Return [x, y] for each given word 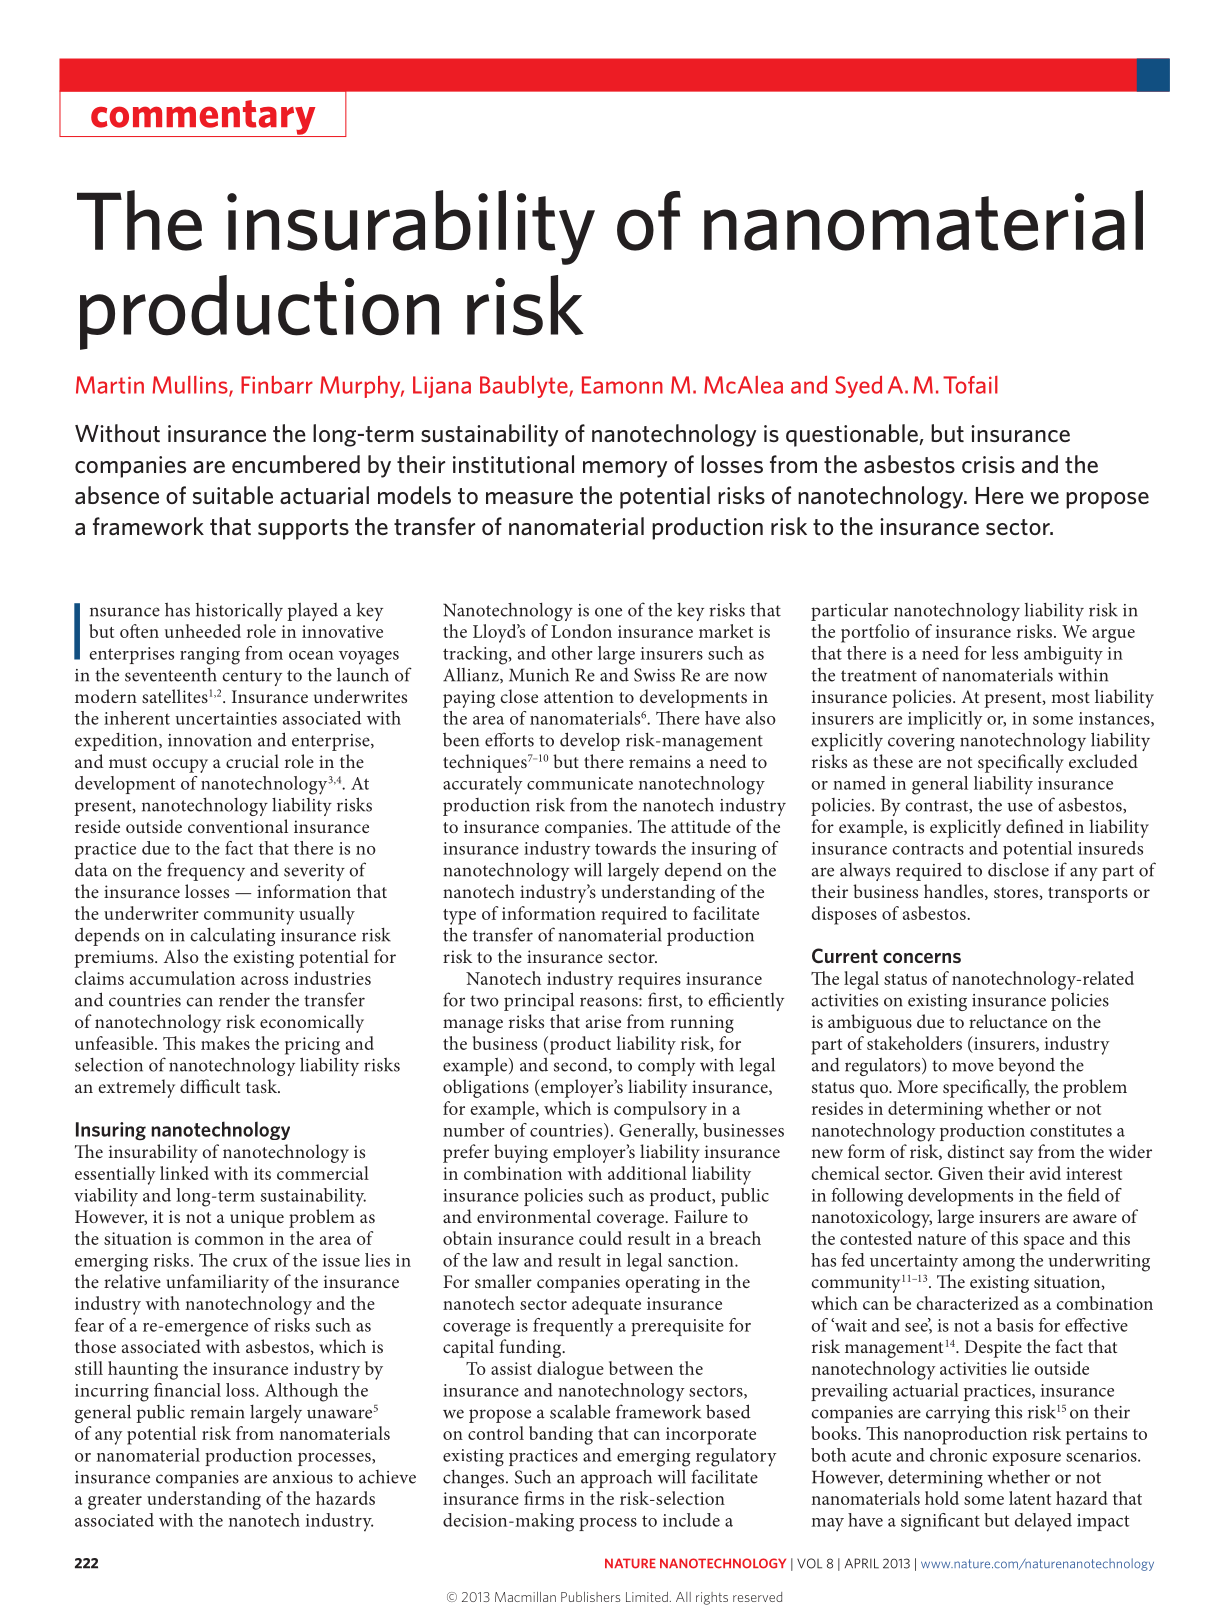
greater [115, 1502]
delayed [1043, 1522]
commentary [203, 118]
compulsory [660, 1110]
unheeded [203, 631]
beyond [1026, 1067]
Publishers [590, 1597]
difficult [210, 1086]
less [1004, 653]
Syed [859, 387]
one [608, 612]
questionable [853, 435]
